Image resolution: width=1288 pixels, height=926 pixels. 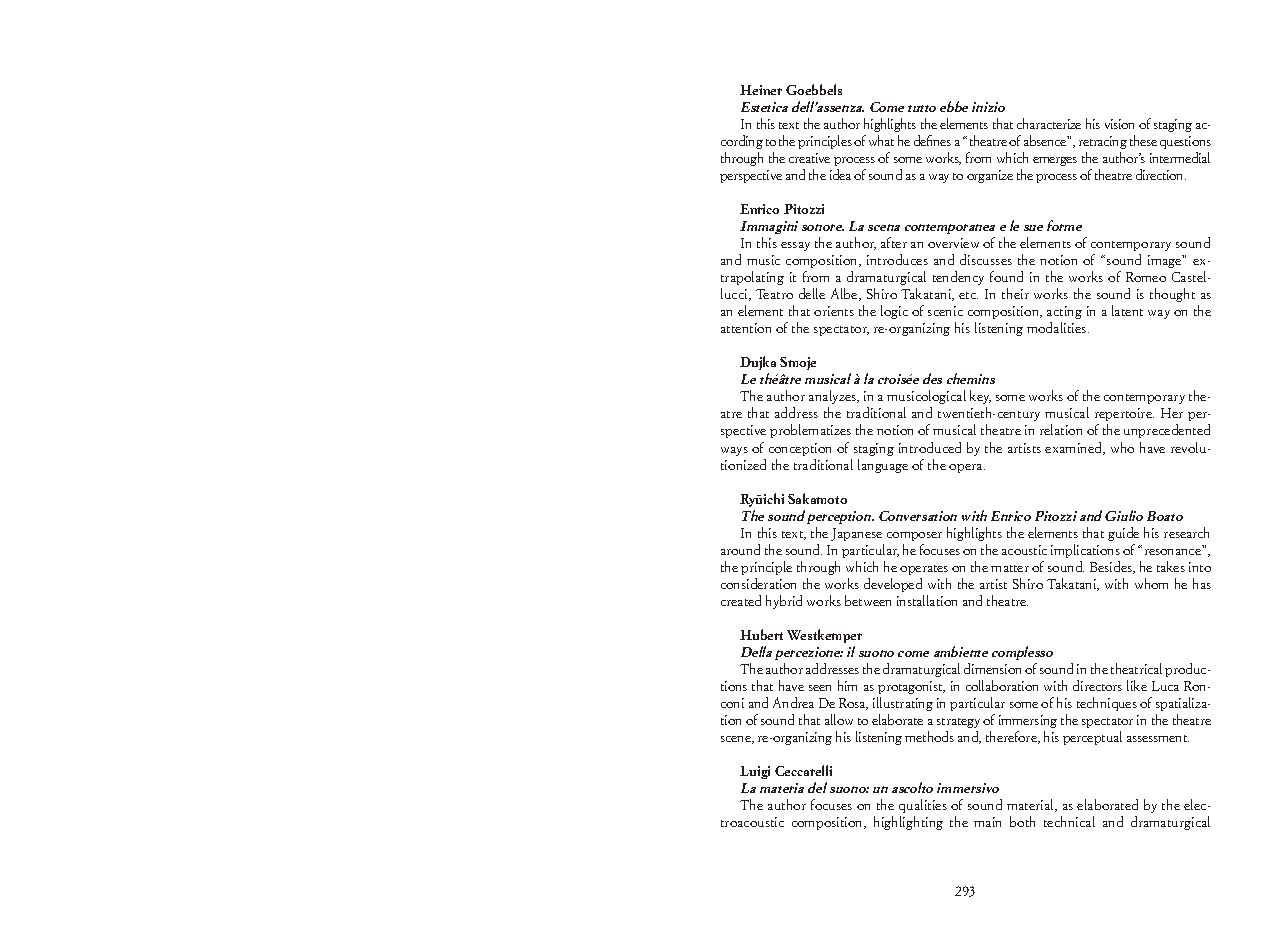 I want to click on creative, so click(x=809, y=158).
